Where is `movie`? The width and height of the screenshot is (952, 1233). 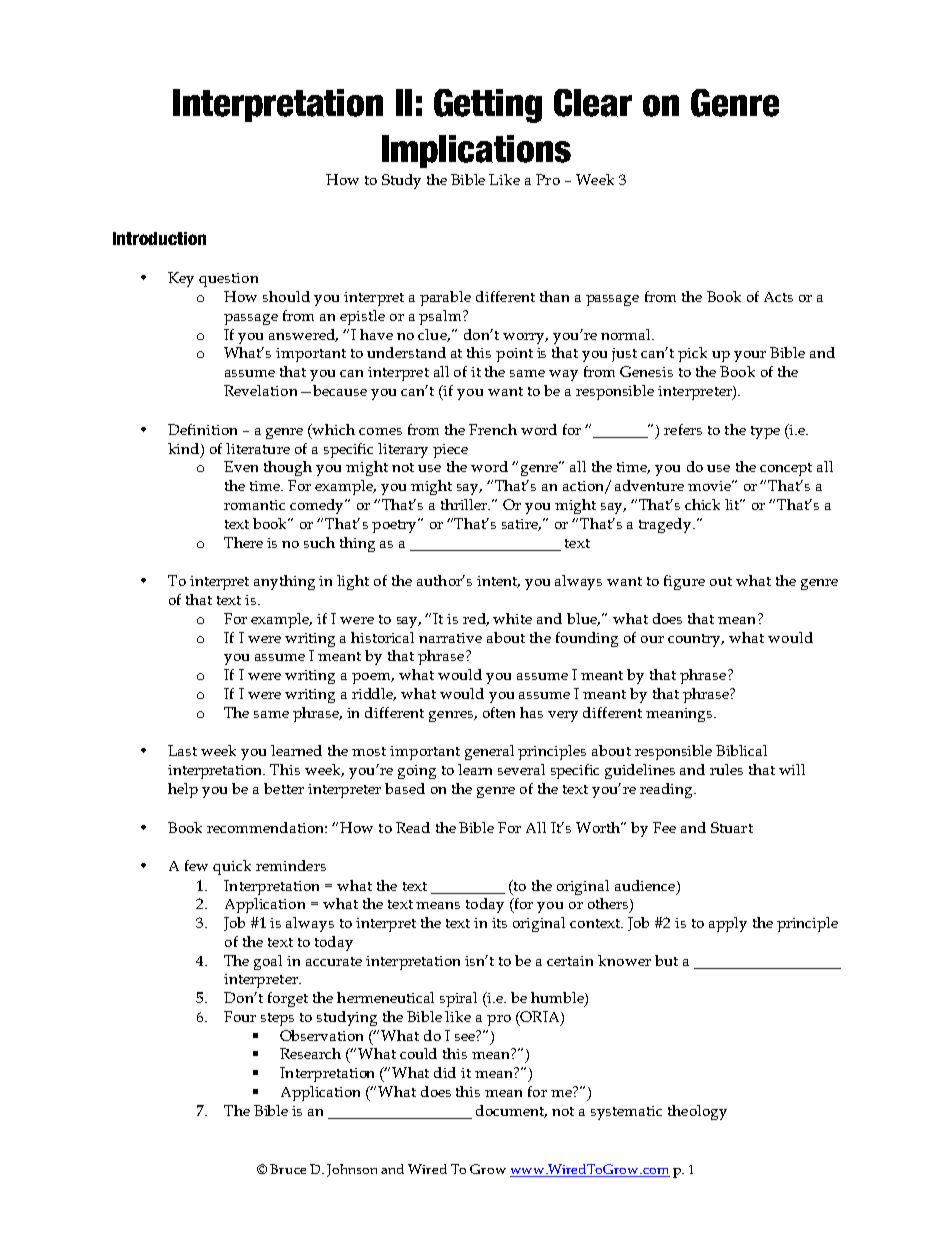 movie is located at coordinates (710, 486).
